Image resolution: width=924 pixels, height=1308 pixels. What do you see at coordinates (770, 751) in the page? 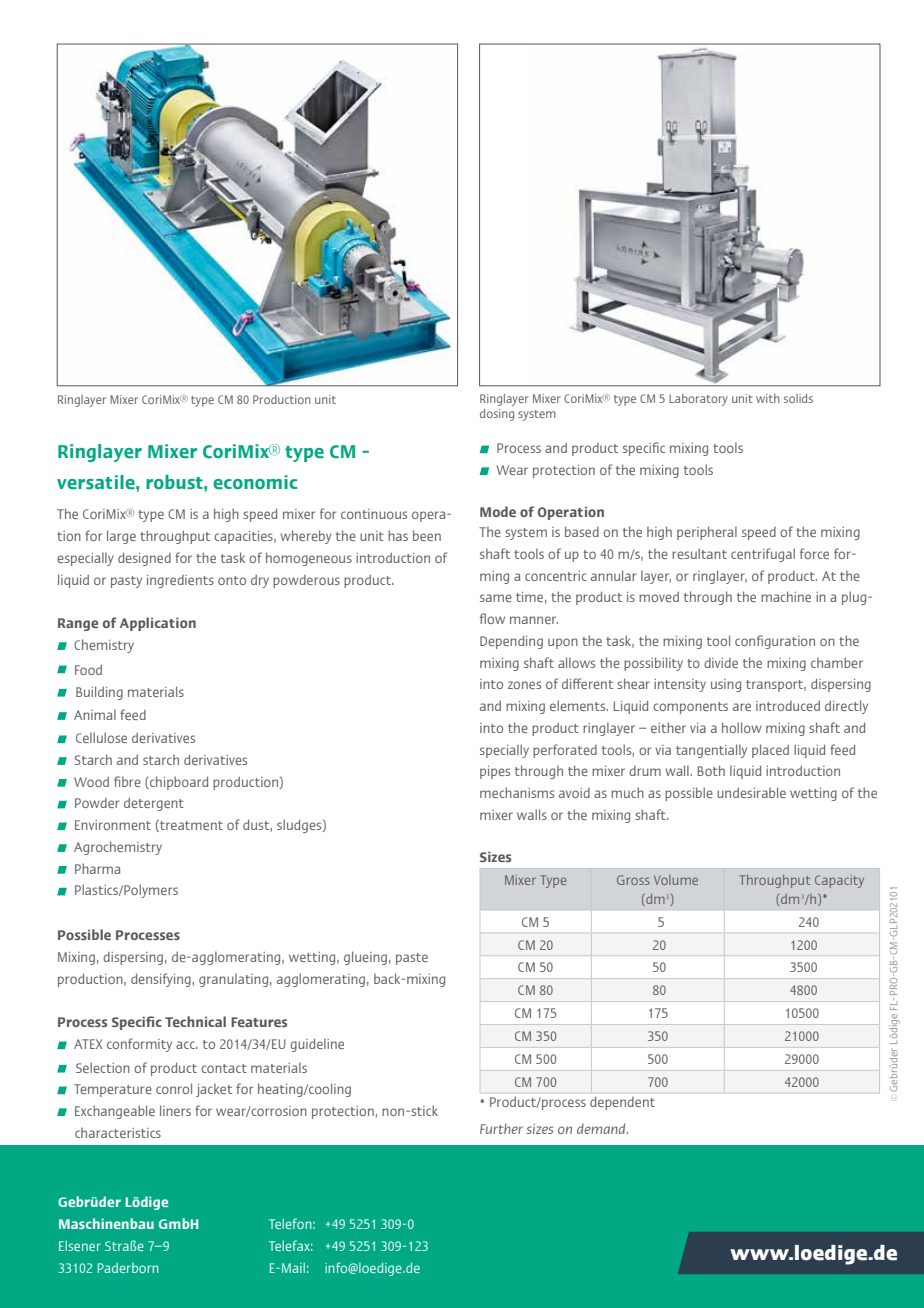
I see `placed` at bounding box center [770, 751].
